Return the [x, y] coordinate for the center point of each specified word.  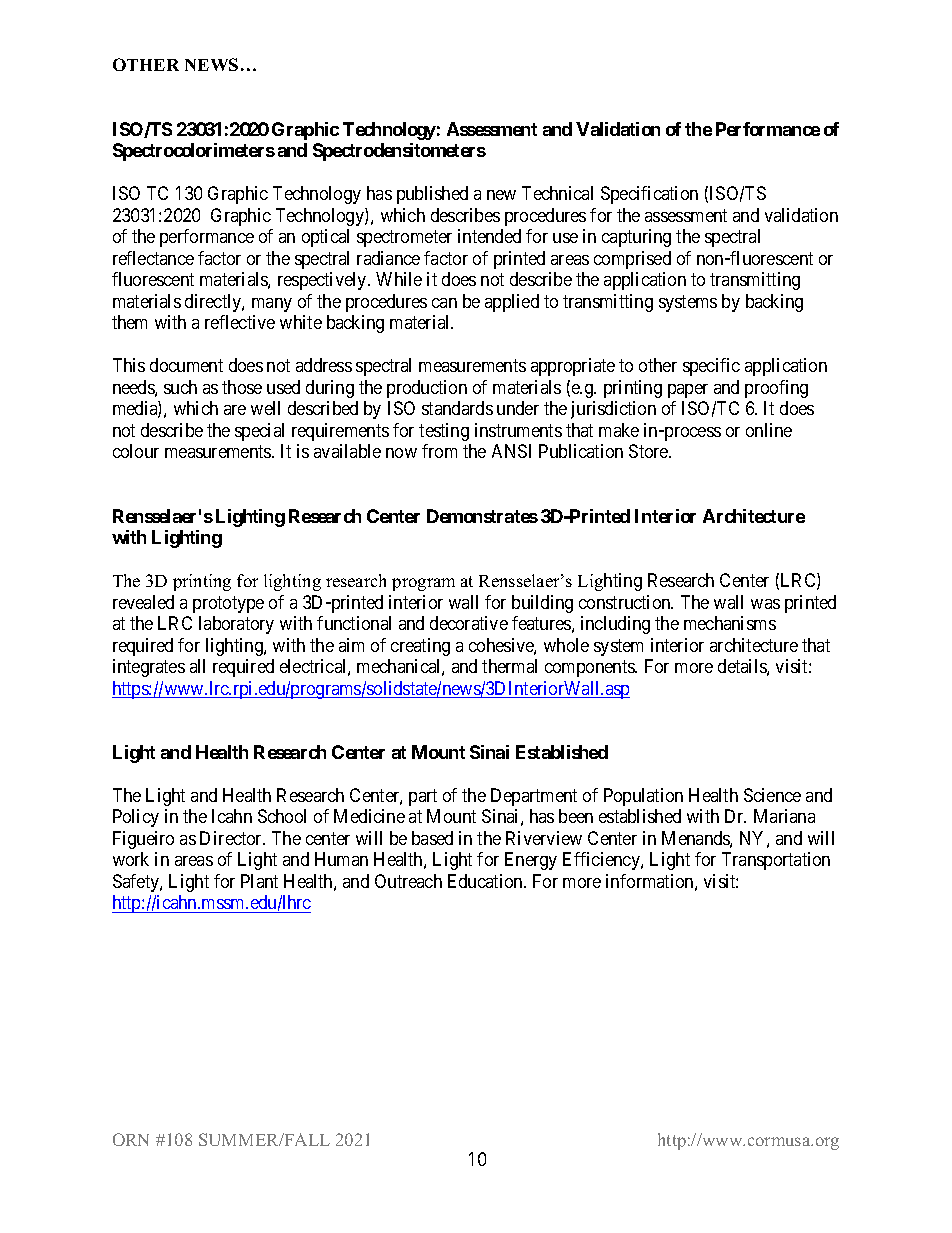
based [432, 838]
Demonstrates [482, 516]
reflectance [153, 258]
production [427, 389]
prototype [228, 604]
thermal [509, 666]
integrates [149, 668]
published [432, 195]
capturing [636, 238]
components [590, 668]
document [186, 365]
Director [232, 838]
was [765, 604]
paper [688, 391]
